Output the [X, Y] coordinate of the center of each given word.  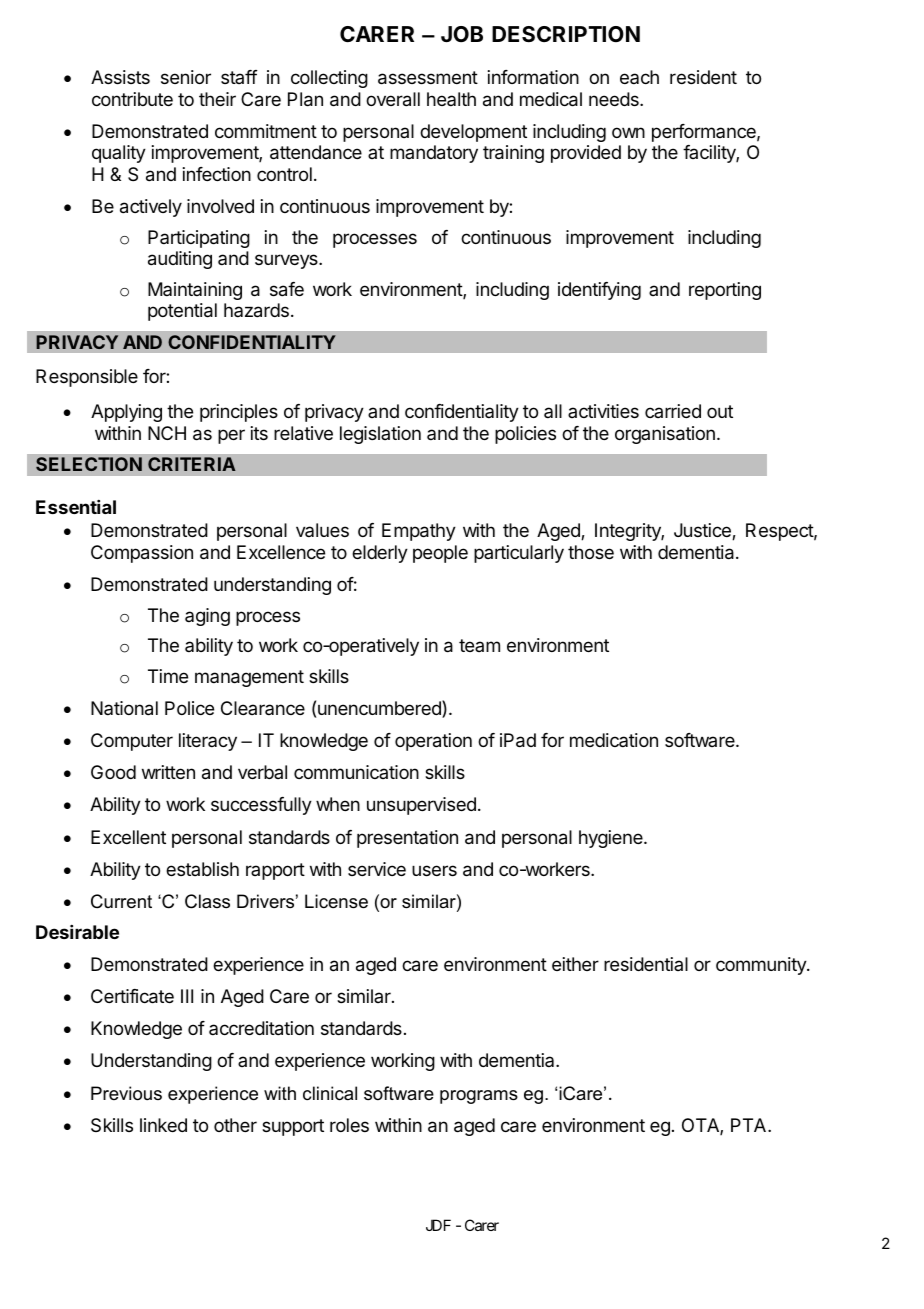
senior [186, 77]
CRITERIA [192, 464]
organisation [665, 435]
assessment [428, 78]
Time [168, 676]
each [639, 77]
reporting [725, 291]
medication [614, 740]
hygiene [612, 839]
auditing [180, 260]
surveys [287, 261]
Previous [126, 1093]
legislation [380, 435]
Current [121, 901]
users [434, 870]
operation [433, 742]
